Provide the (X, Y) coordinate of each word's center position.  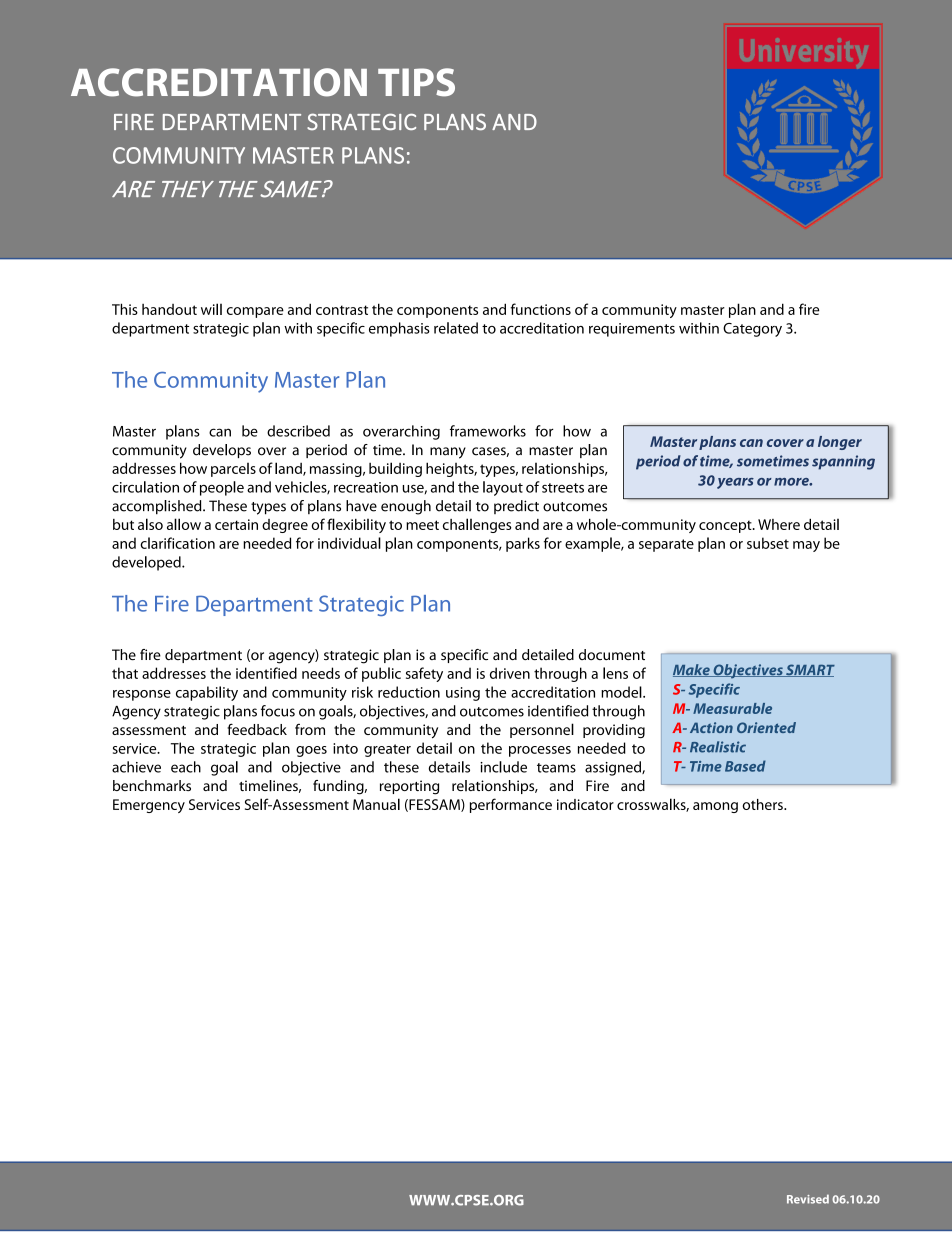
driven (510, 673)
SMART (809, 670)
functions (541, 309)
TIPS (416, 82)
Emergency (149, 806)
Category (752, 330)
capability (207, 693)
